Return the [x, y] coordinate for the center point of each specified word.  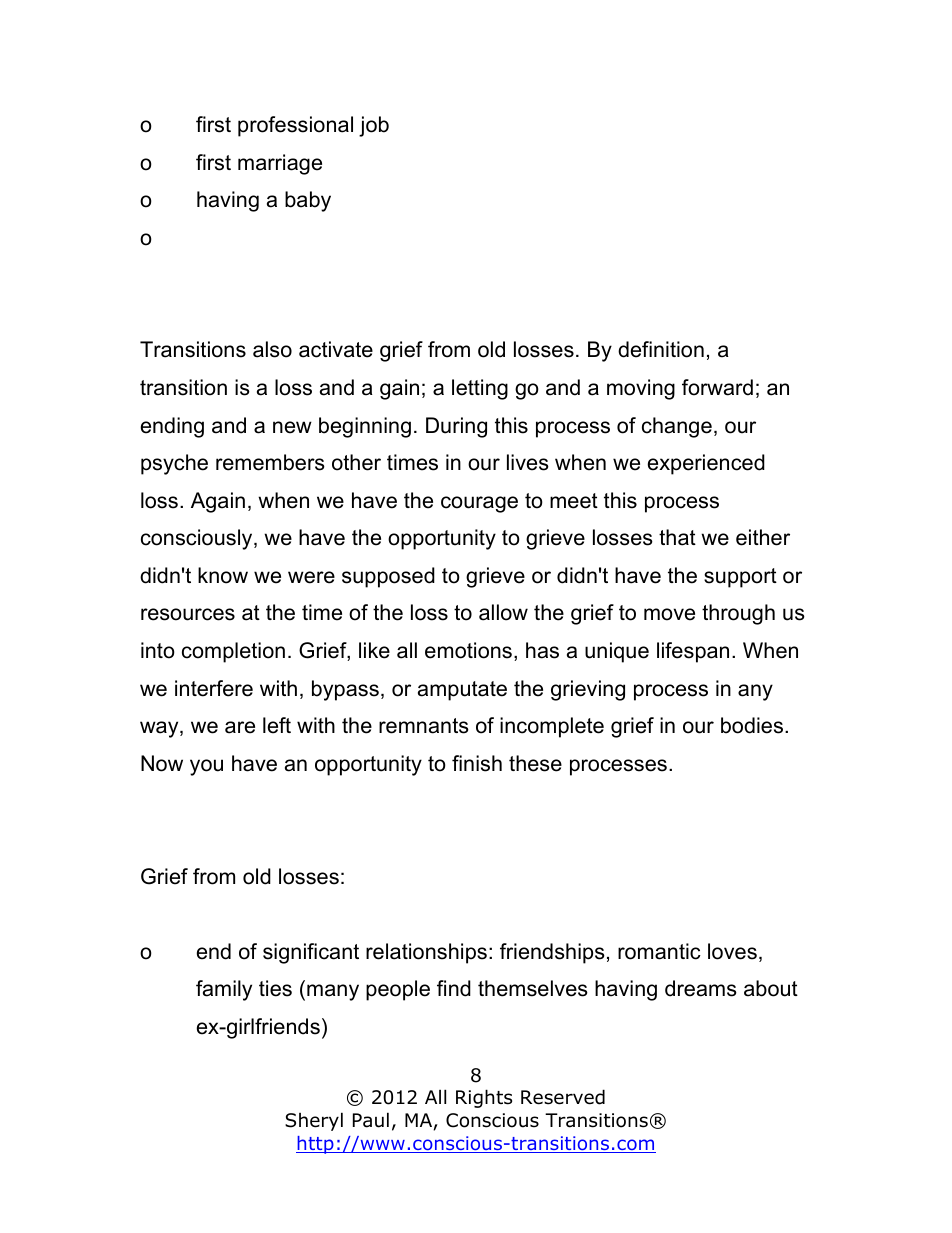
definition [661, 349]
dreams [701, 988]
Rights [484, 1098]
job [374, 126]
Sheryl [314, 1121]
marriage [280, 164]
